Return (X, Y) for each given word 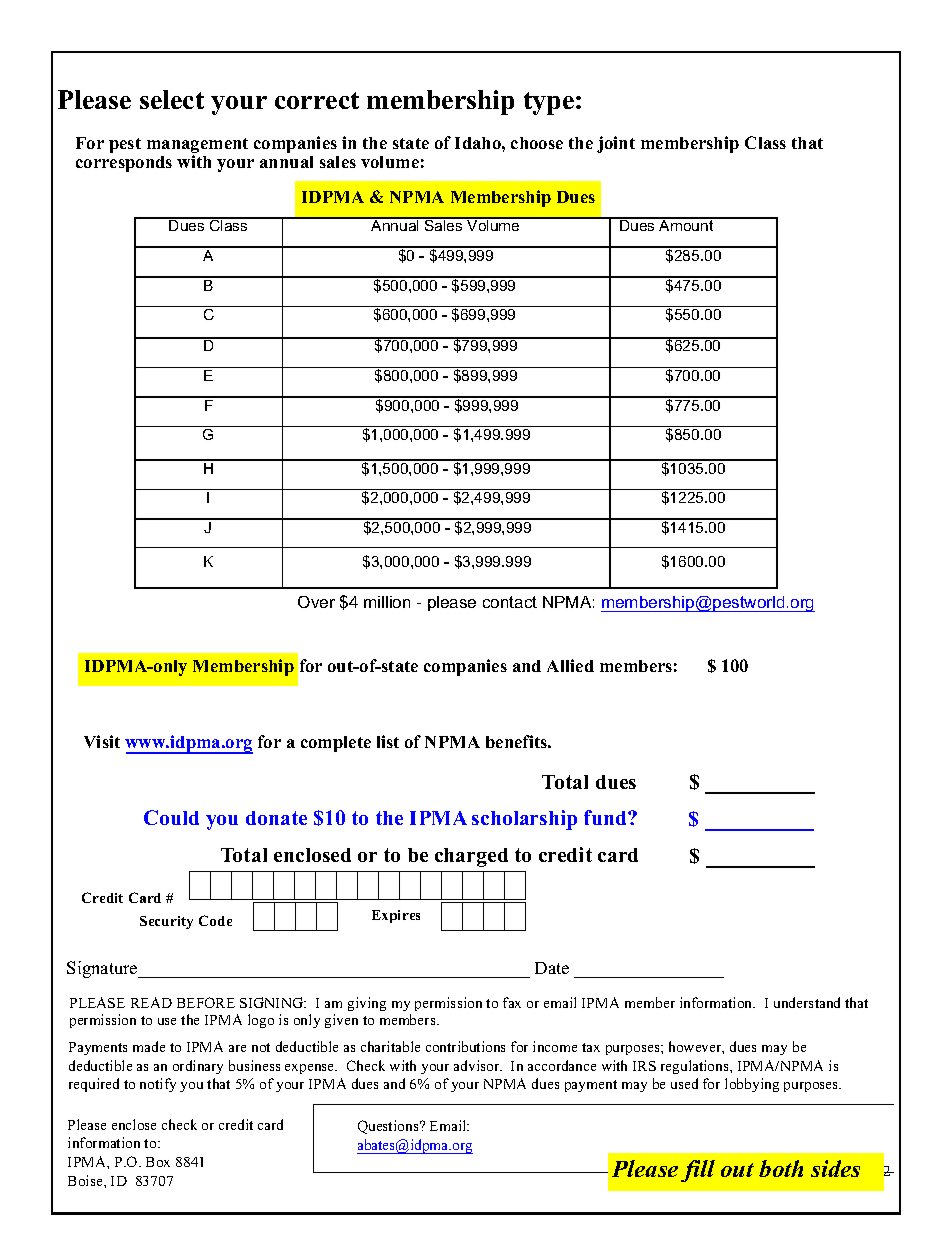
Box (158, 1162)
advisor (478, 1065)
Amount (686, 224)
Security (166, 922)
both (781, 1168)
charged (471, 857)
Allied (570, 665)
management (197, 147)
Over (316, 602)
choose (537, 143)
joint (616, 144)
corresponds (124, 164)
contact (510, 602)
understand (807, 1002)
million (387, 602)
